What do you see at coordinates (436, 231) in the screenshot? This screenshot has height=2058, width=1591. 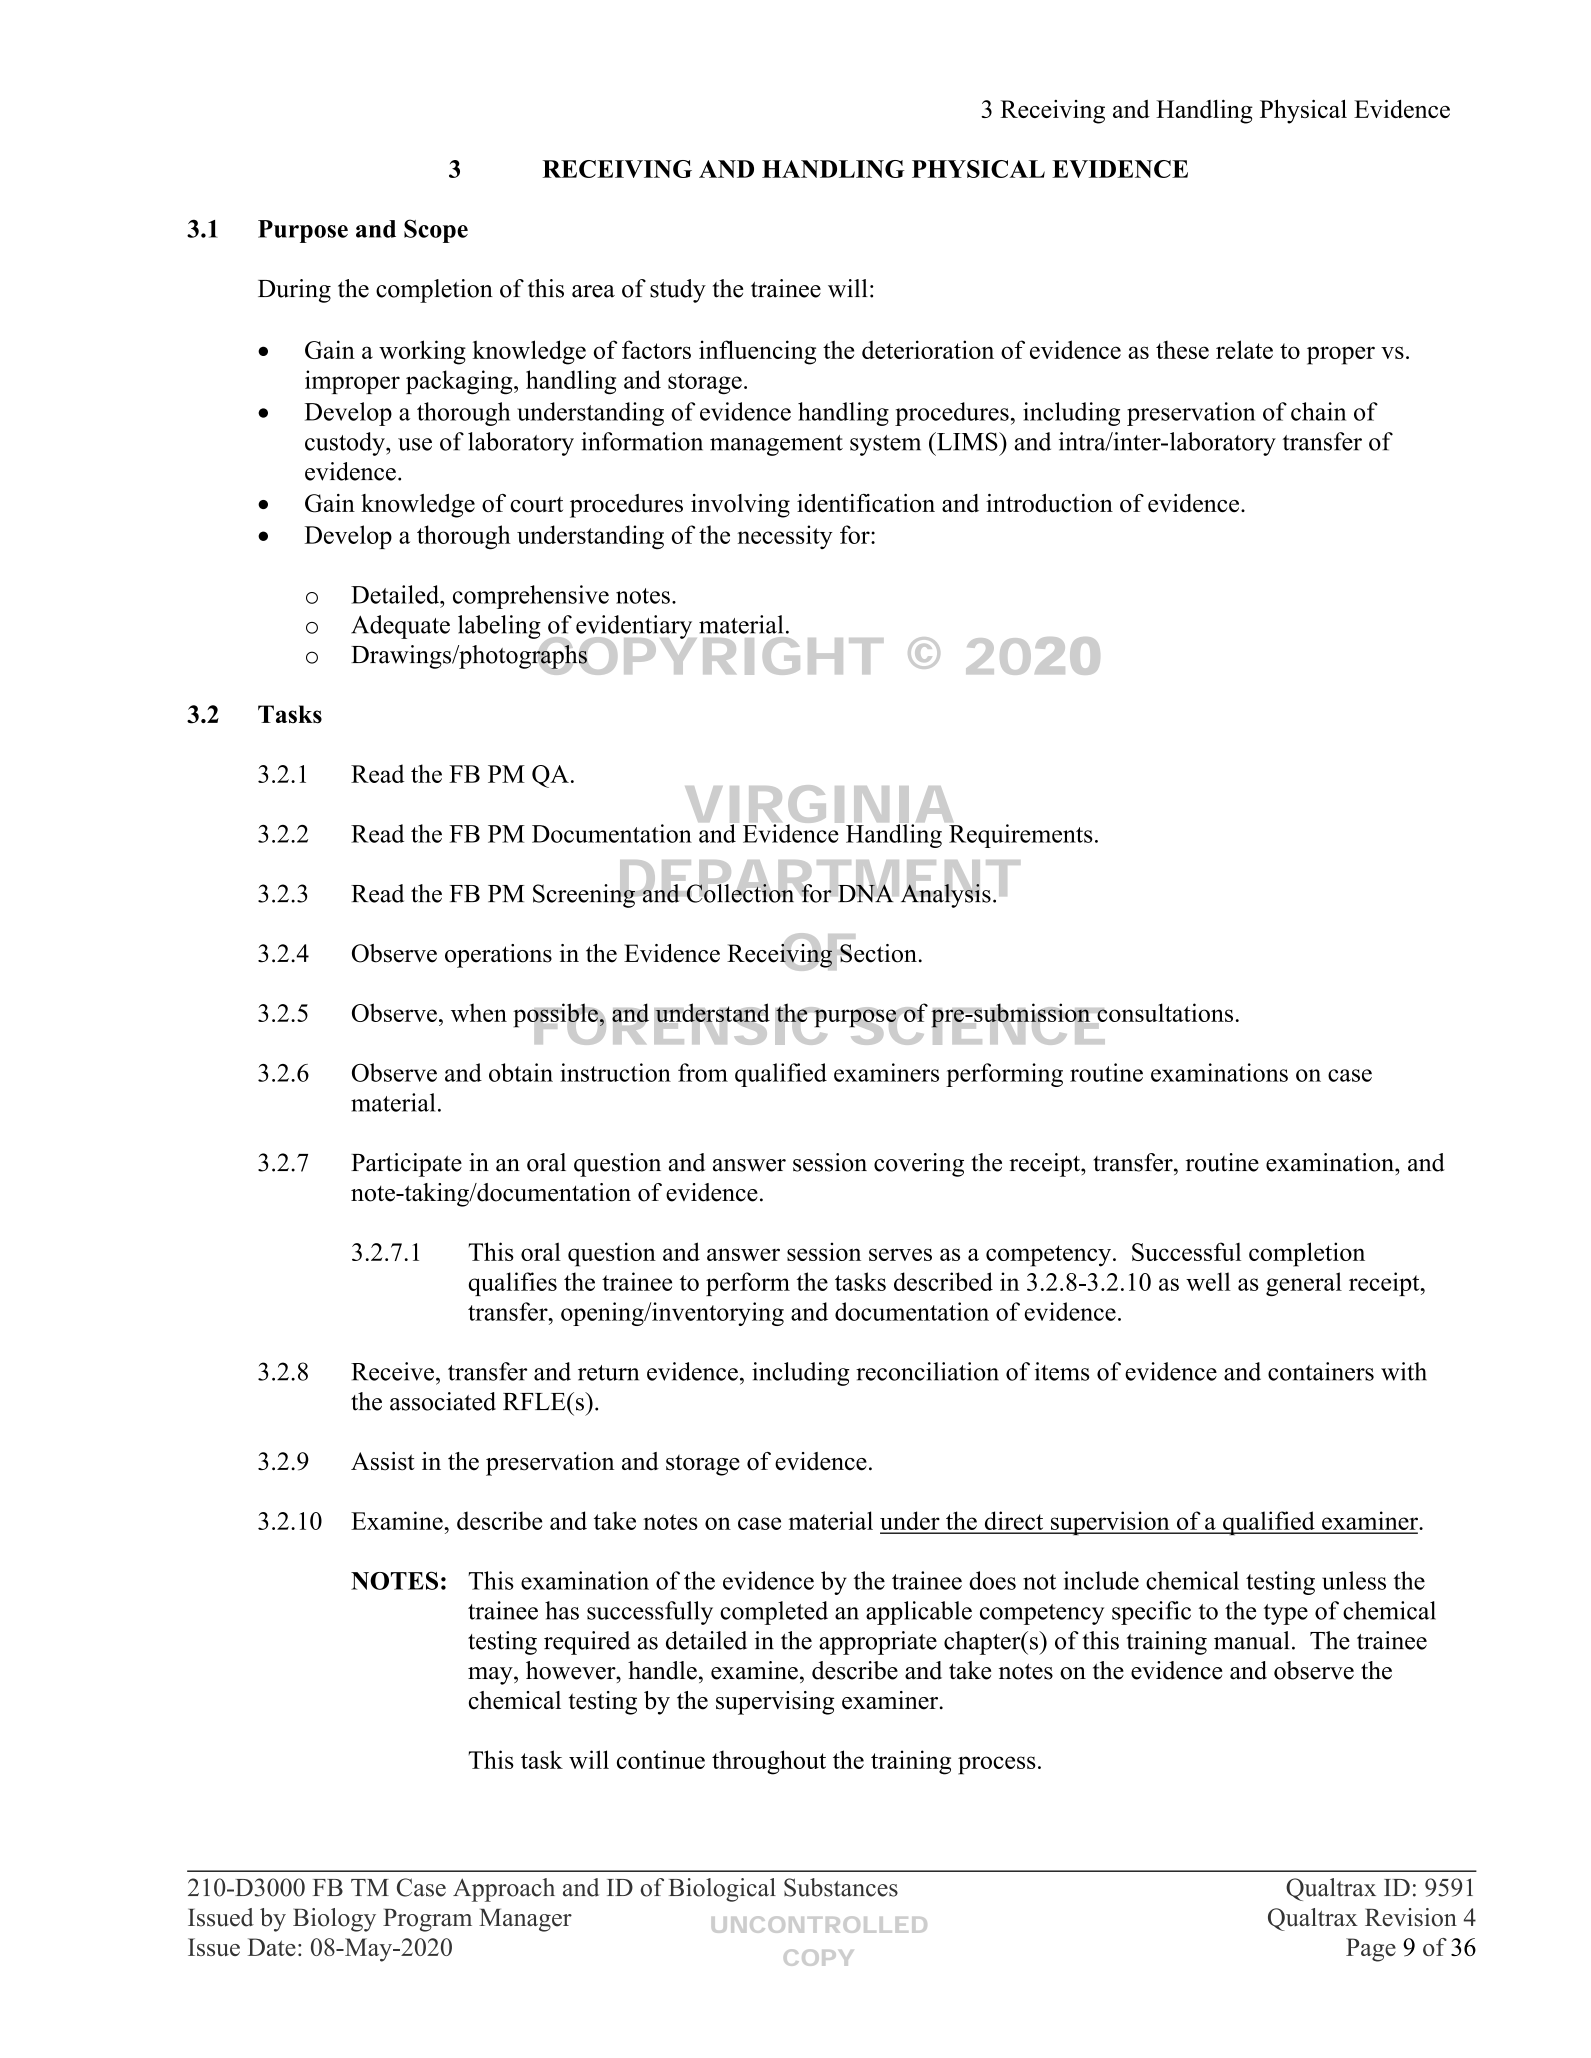 I see `Scope` at bounding box center [436, 231].
